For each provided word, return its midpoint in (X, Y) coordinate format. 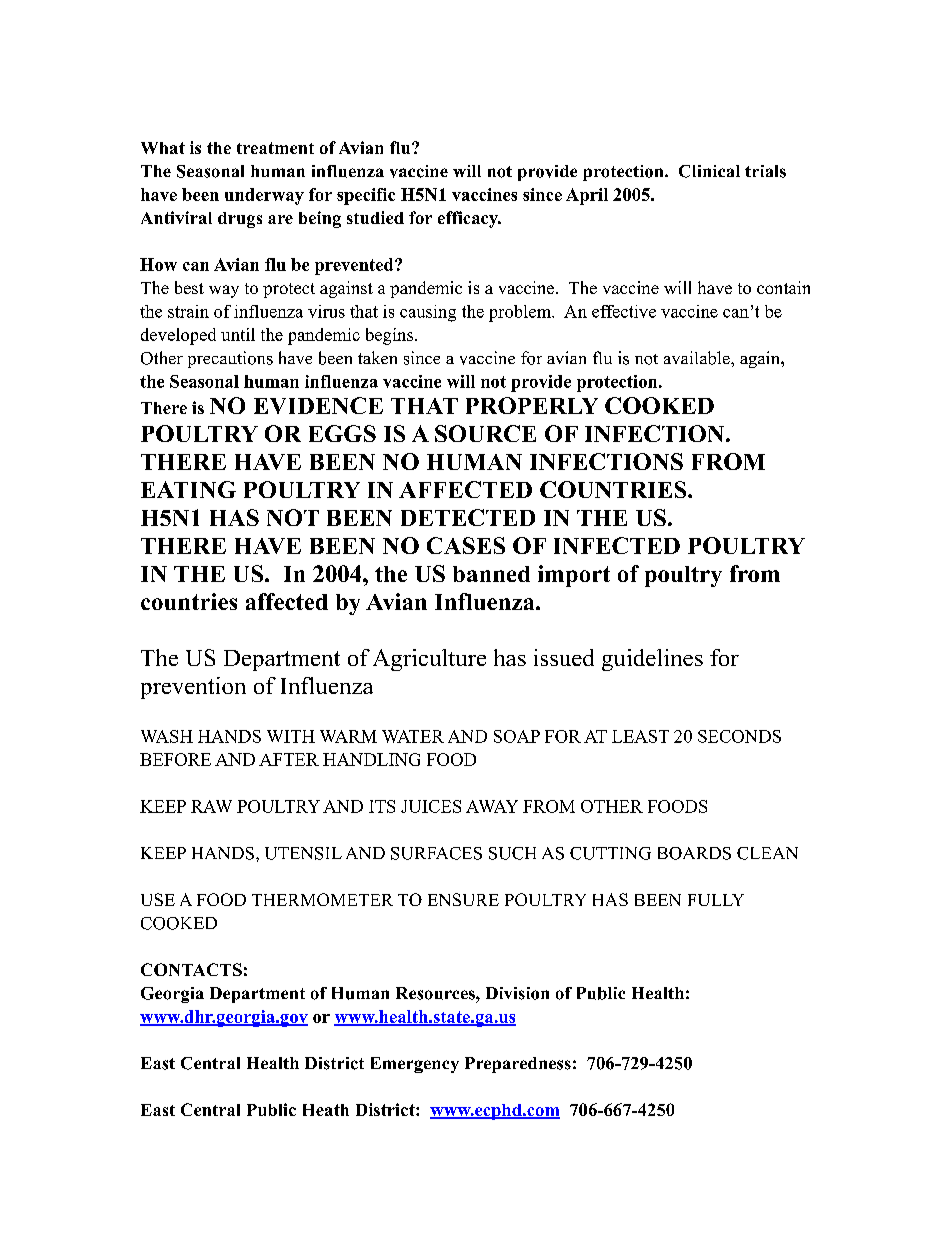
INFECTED (617, 545)
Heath (326, 1110)
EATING (188, 489)
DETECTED (468, 517)
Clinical (709, 171)
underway (264, 196)
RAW (211, 806)
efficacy (469, 219)
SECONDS (739, 736)
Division (517, 993)
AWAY (492, 806)
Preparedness (518, 1065)
